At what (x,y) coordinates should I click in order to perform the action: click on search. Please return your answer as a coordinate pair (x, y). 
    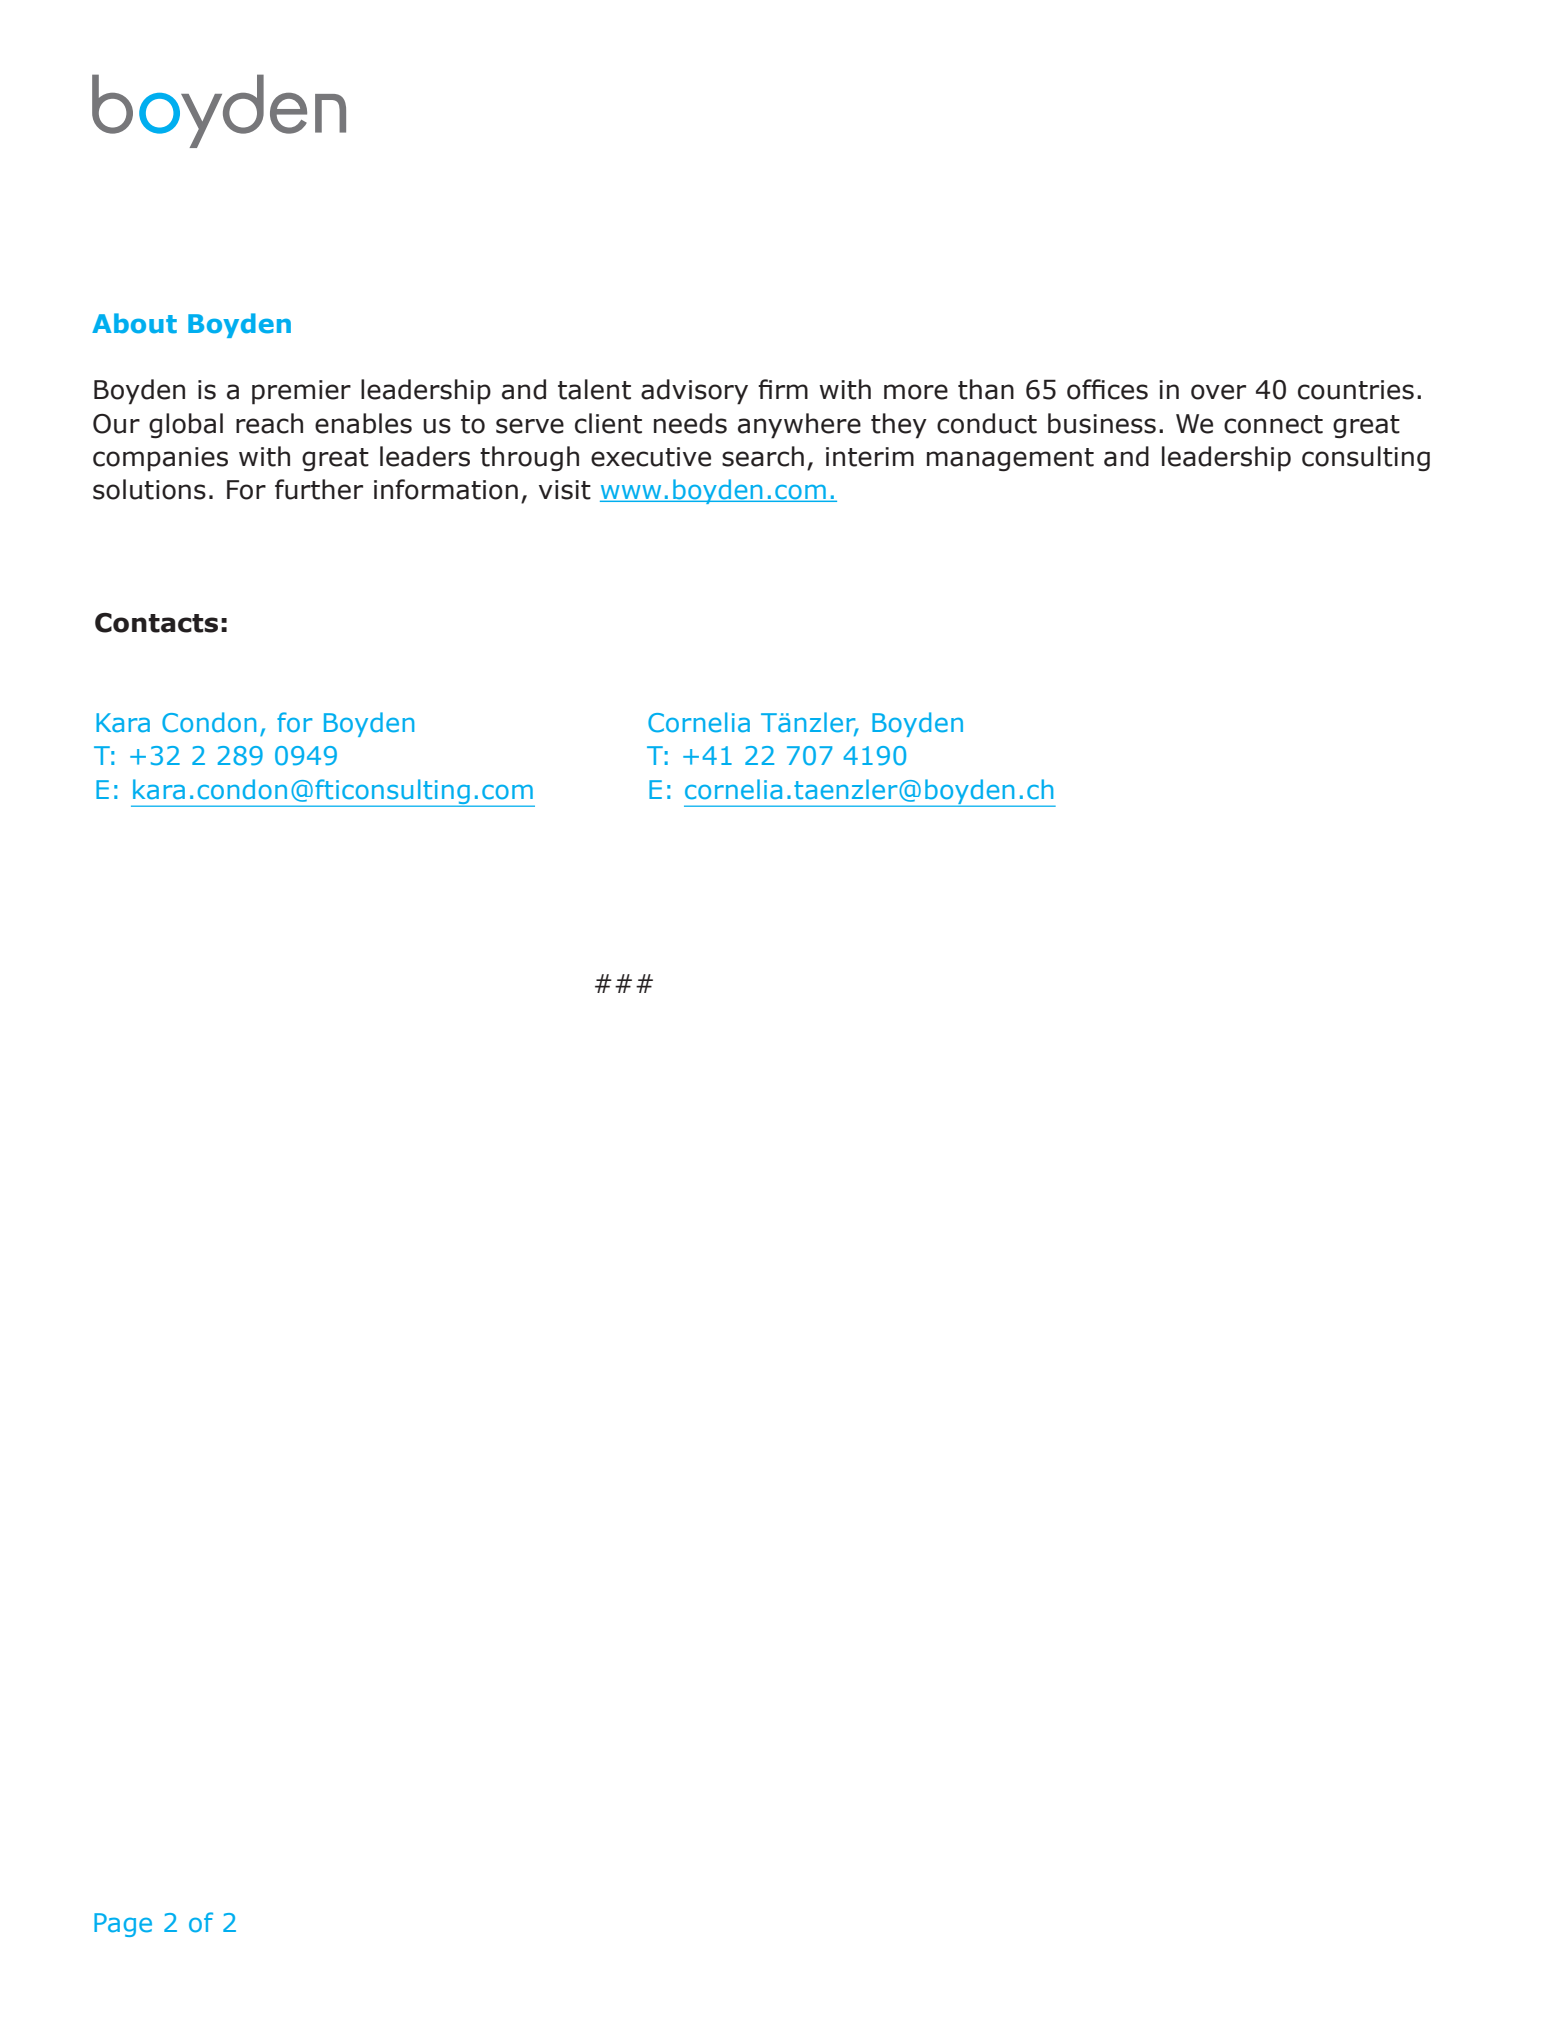
    Looking at the image, I should click on (763, 456).
